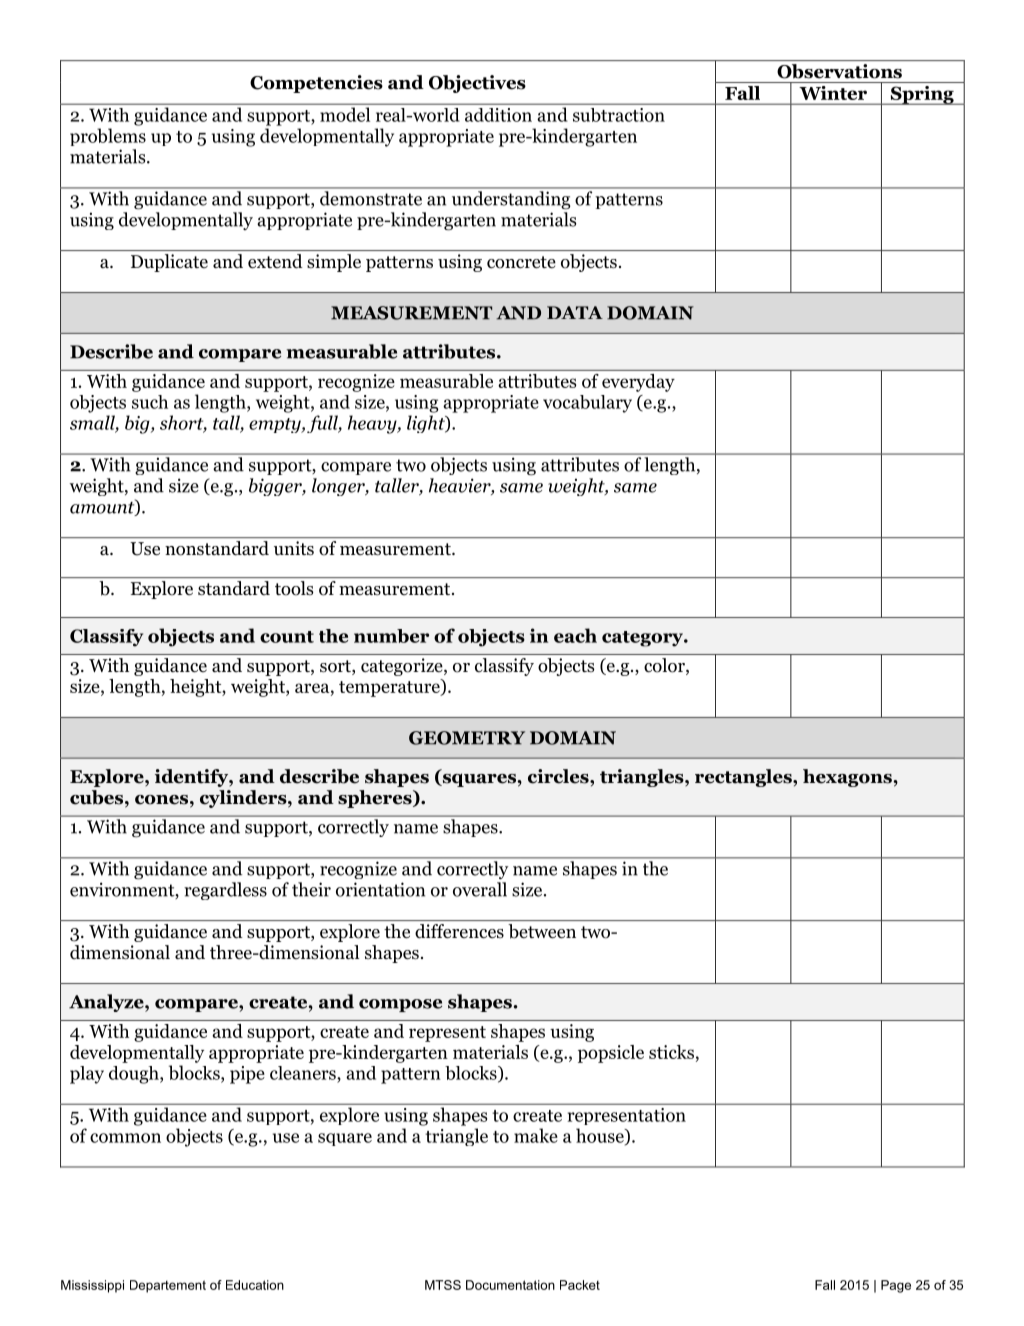 The width and height of the screenshot is (1024, 1326). I want to click on Winter, so click(833, 93).
